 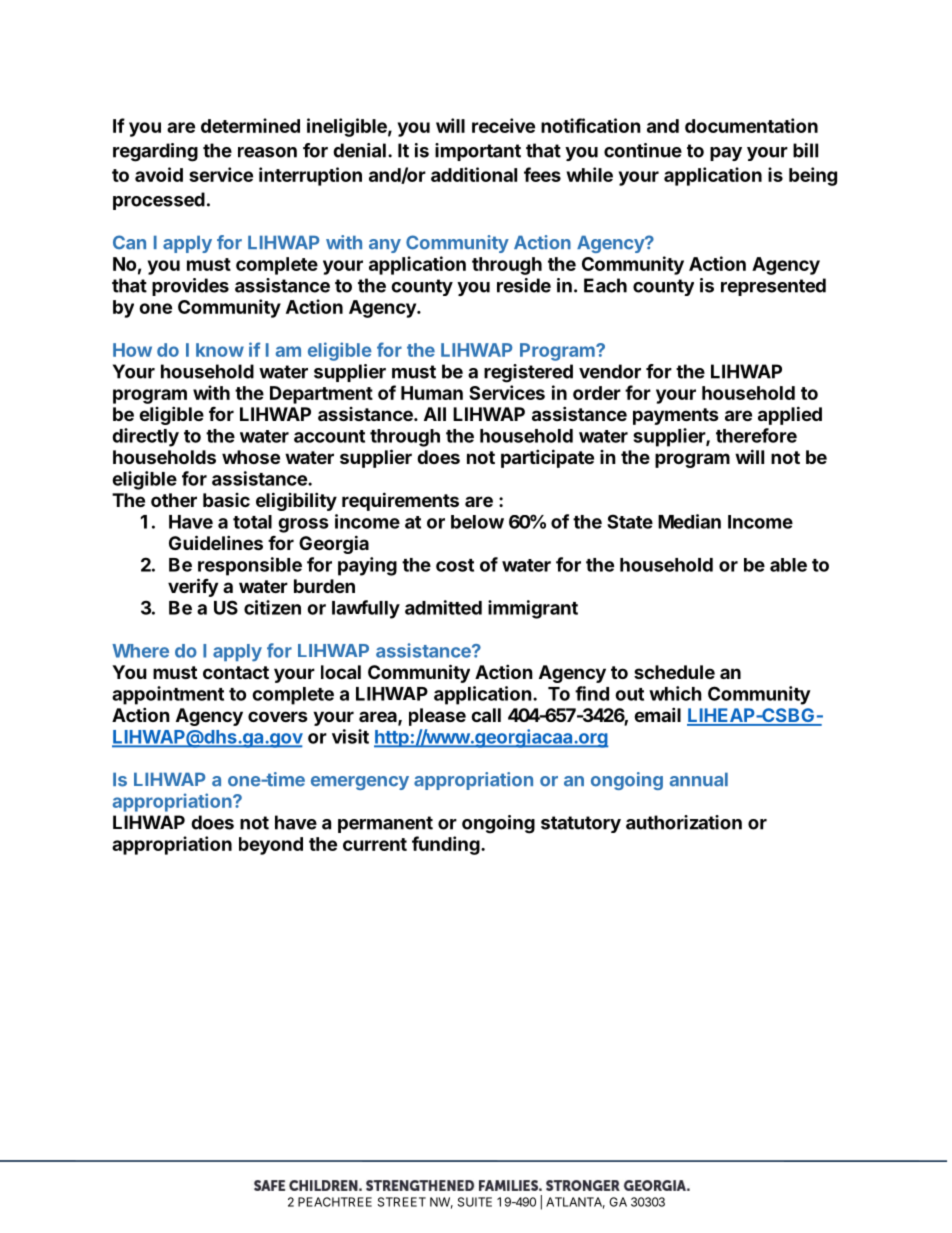 I want to click on documentation, so click(x=751, y=125).
